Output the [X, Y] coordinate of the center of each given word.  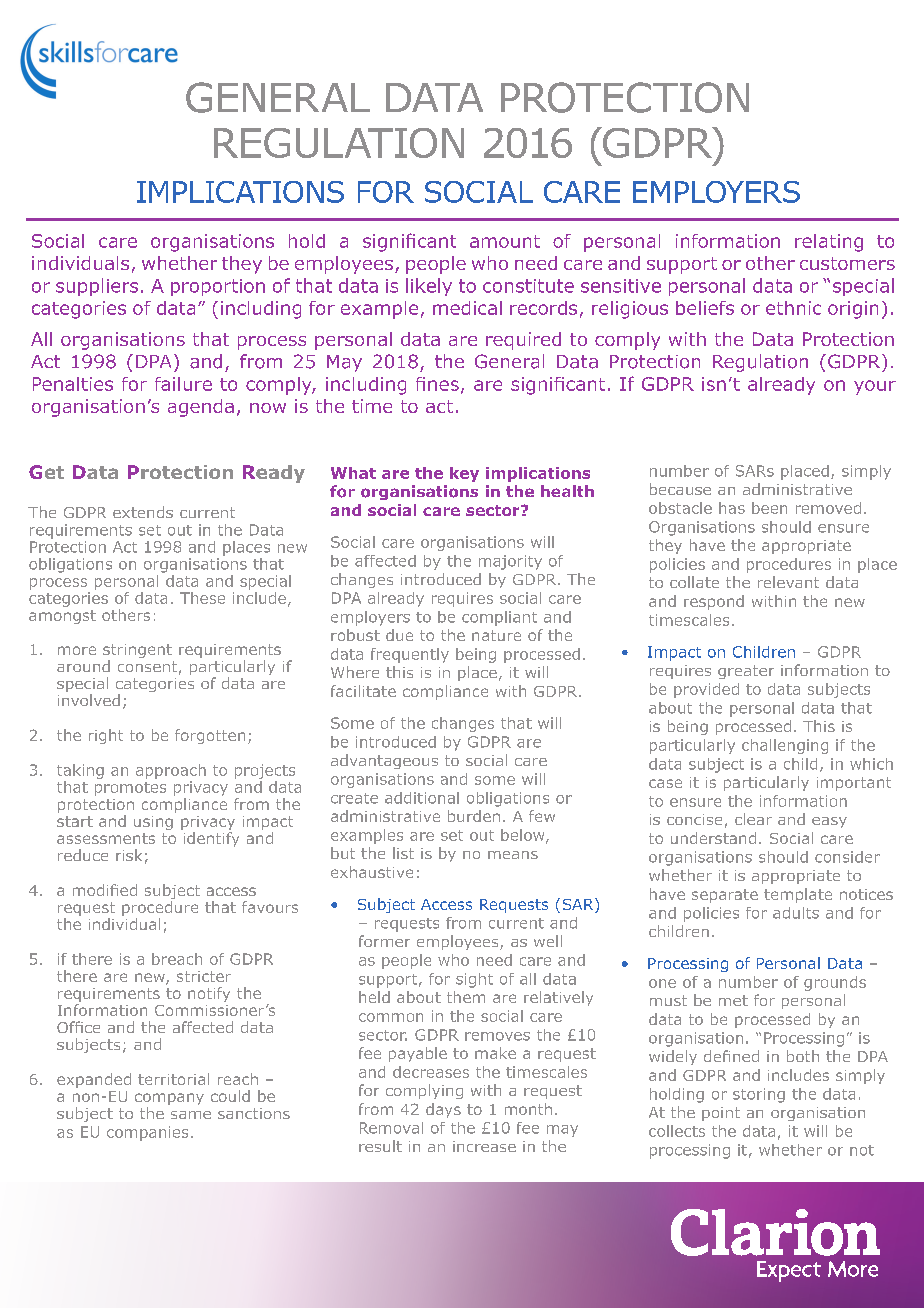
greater [746, 672]
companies [147, 1133]
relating [829, 243]
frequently [410, 655]
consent [147, 666]
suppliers [97, 287]
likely [429, 287]
